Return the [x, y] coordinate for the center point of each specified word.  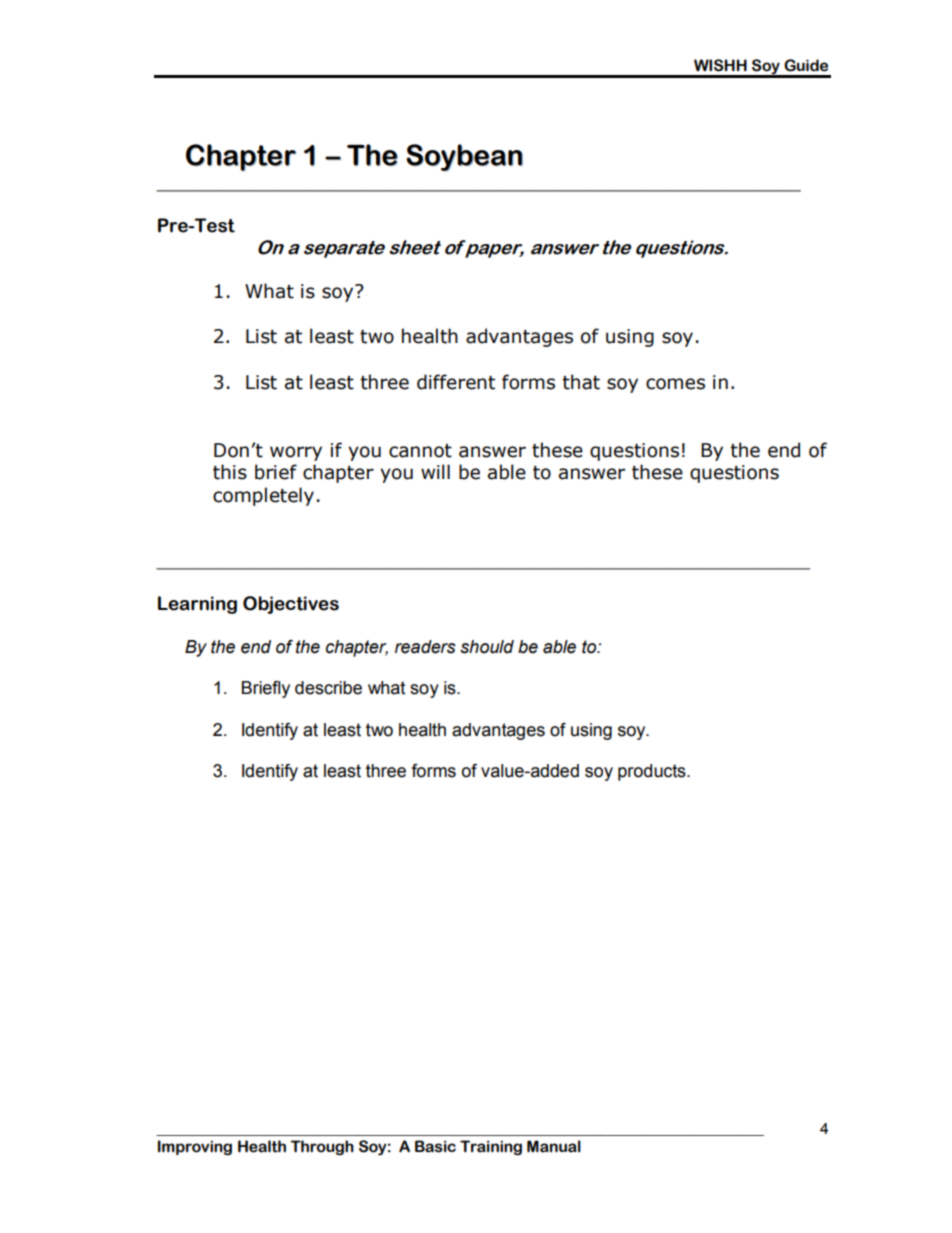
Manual [554, 1146]
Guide [806, 65]
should [487, 647]
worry [296, 453]
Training [491, 1148]
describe [328, 688]
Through [322, 1148]
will [435, 471]
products [653, 772]
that [581, 382]
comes [675, 384]
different [456, 382]
